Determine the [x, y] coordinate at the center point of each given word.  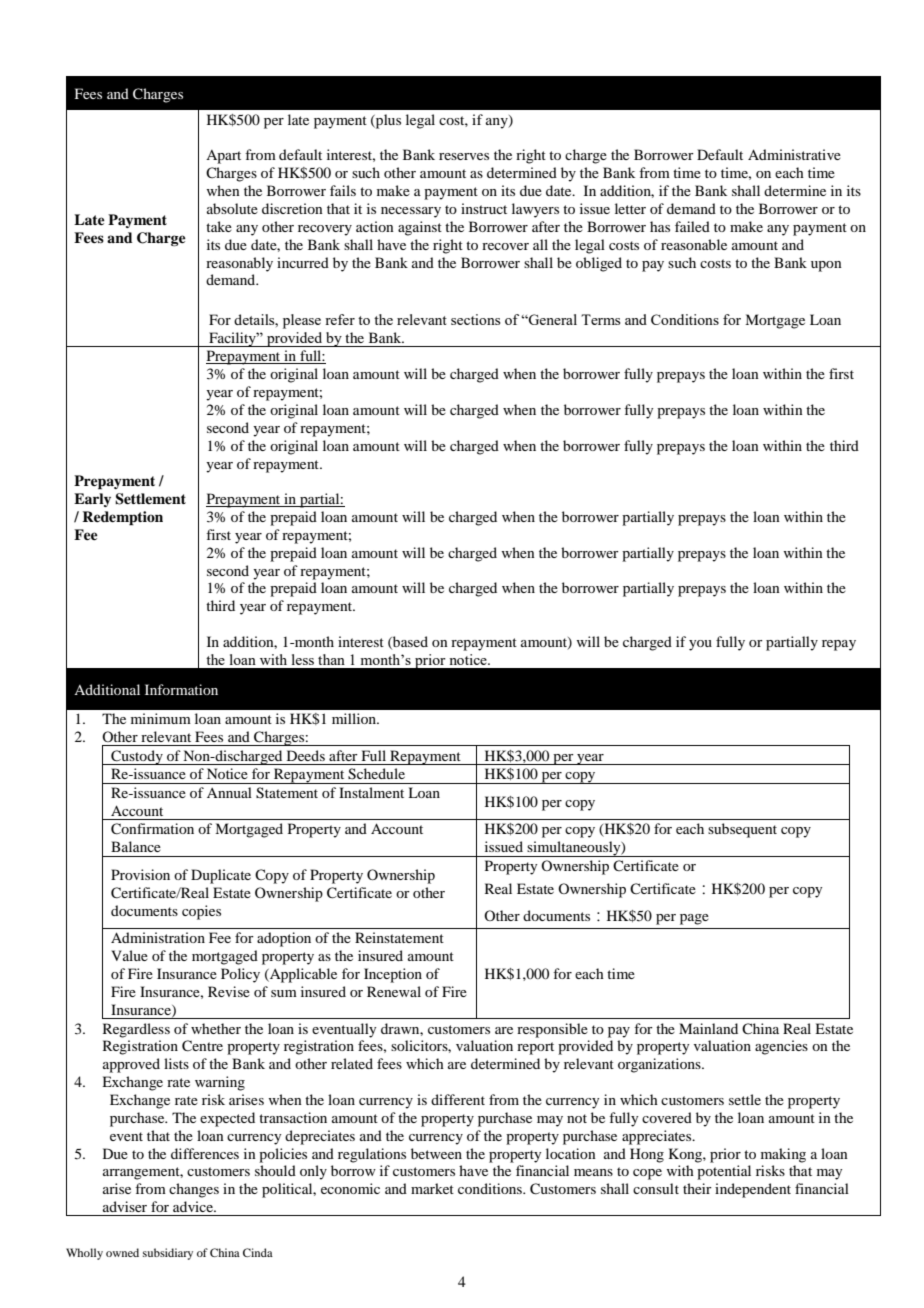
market [432, 1188]
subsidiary [168, 1254]
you [700, 645]
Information [181, 689]
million [355, 718]
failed [692, 226]
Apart [223, 157]
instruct [484, 208]
